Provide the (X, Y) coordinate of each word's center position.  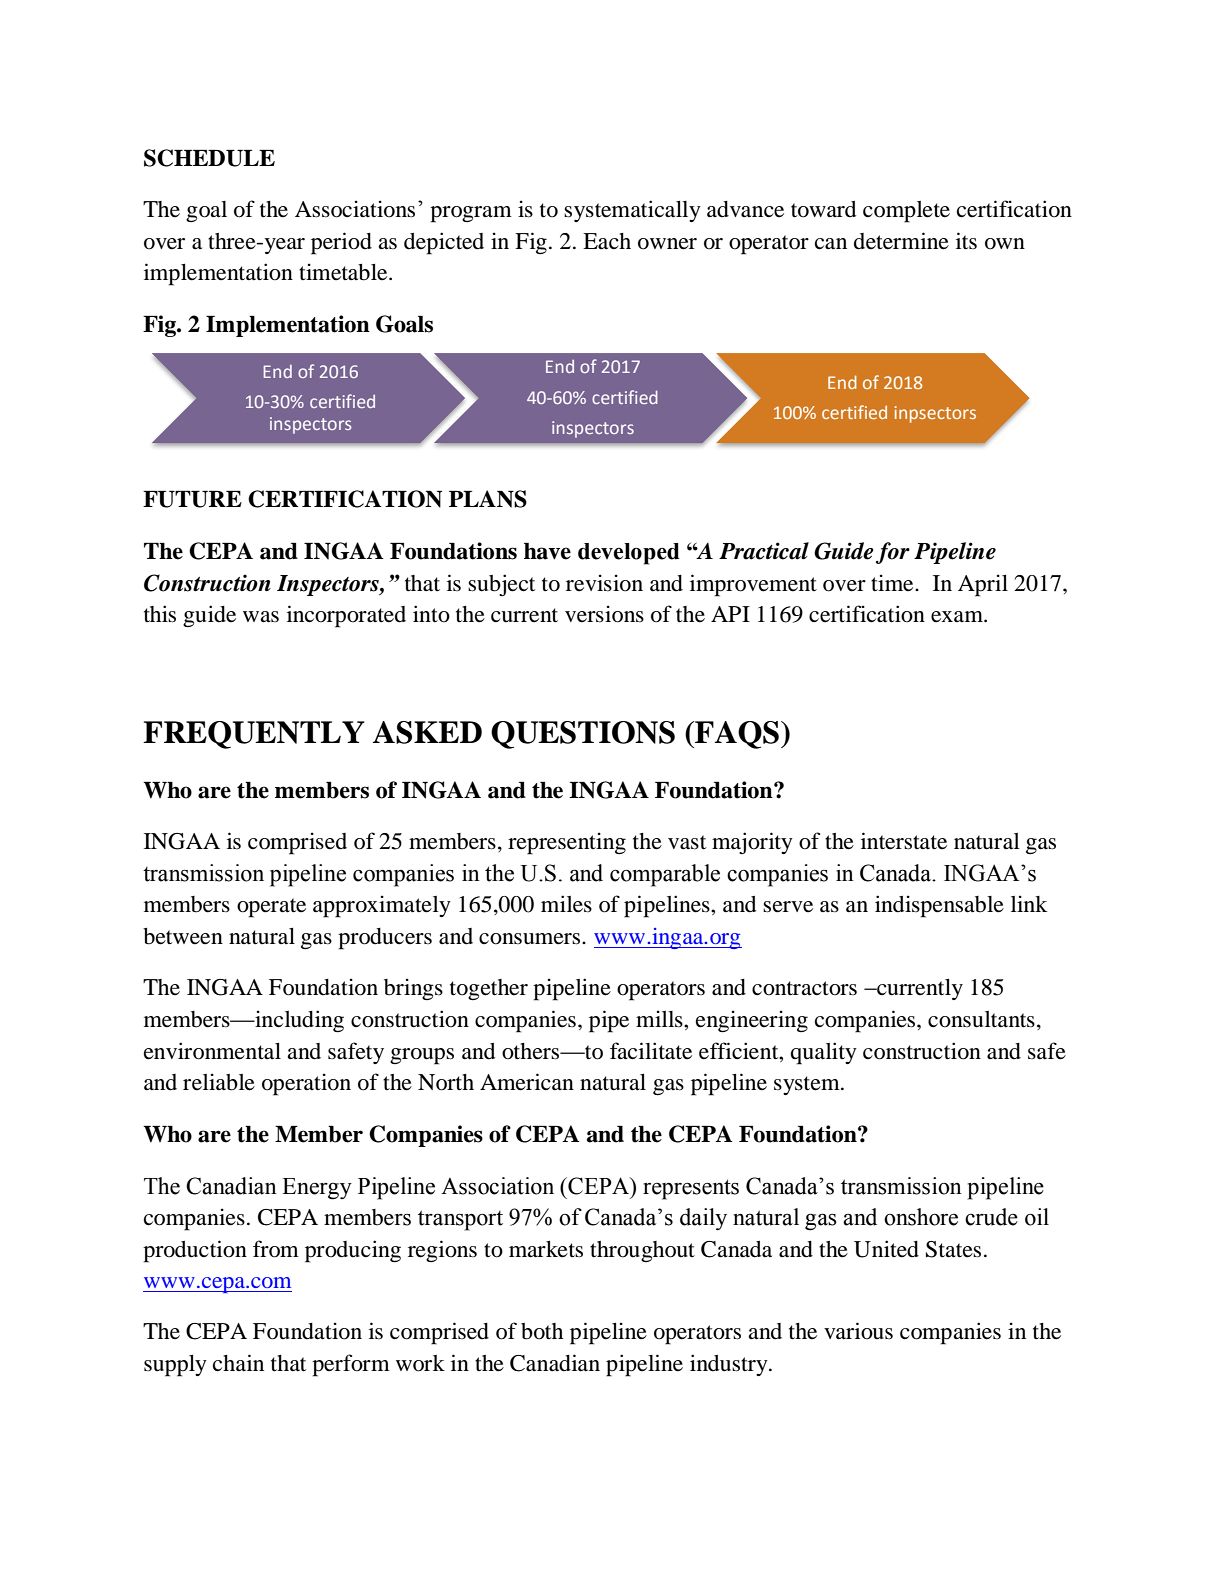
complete (906, 212)
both (542, 1331)
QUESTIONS (583, 735)
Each (607, 241)
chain (238, 1363)
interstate (904, 841)
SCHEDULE (209, 158)
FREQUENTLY (254, 735)
